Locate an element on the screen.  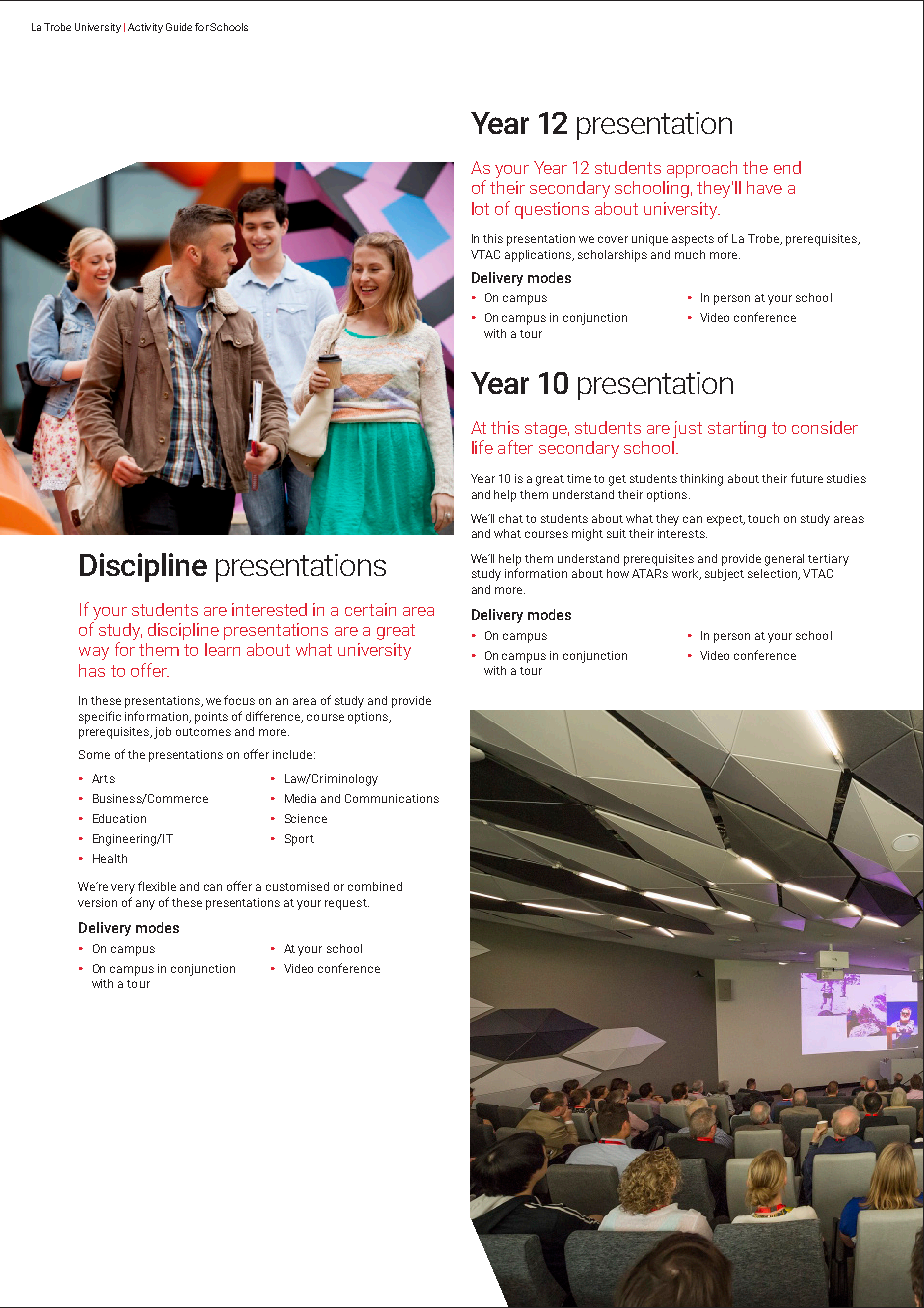
future is located at coordinates (807, 478).
